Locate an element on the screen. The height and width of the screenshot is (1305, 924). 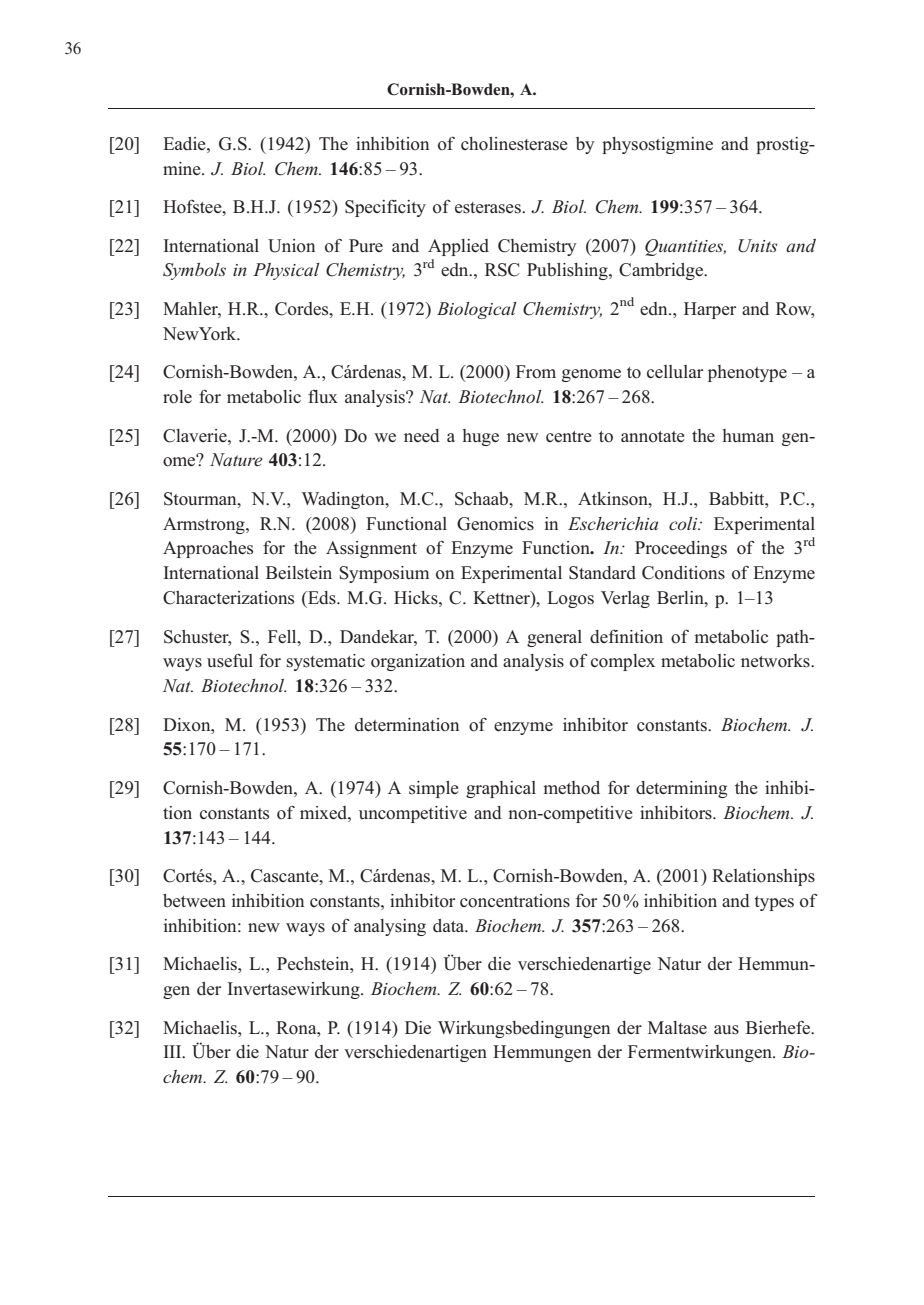
From is located at coordinates (536, 372).
